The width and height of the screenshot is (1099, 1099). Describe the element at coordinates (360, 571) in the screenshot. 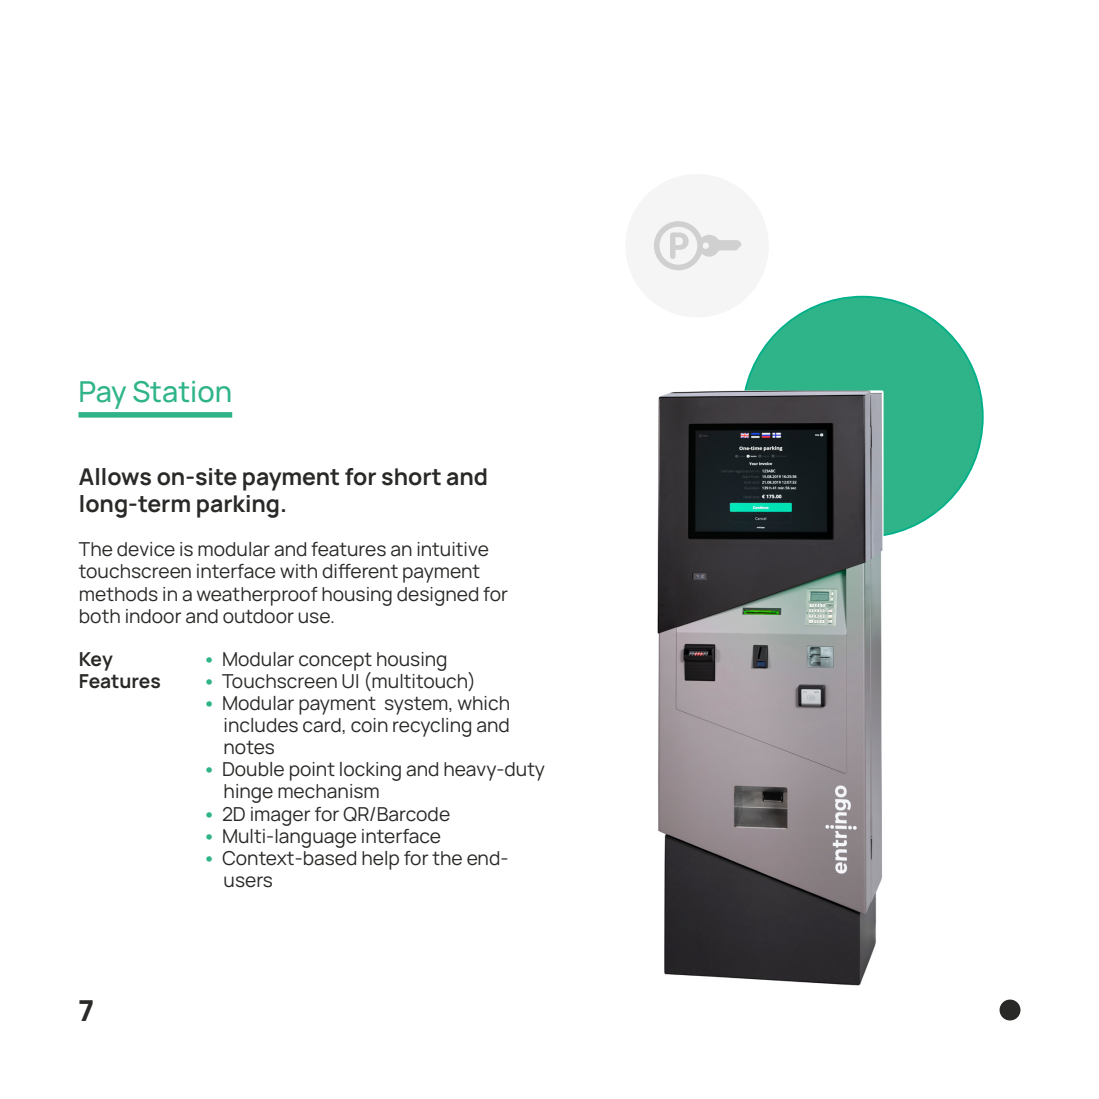

I see `different` at that location.
